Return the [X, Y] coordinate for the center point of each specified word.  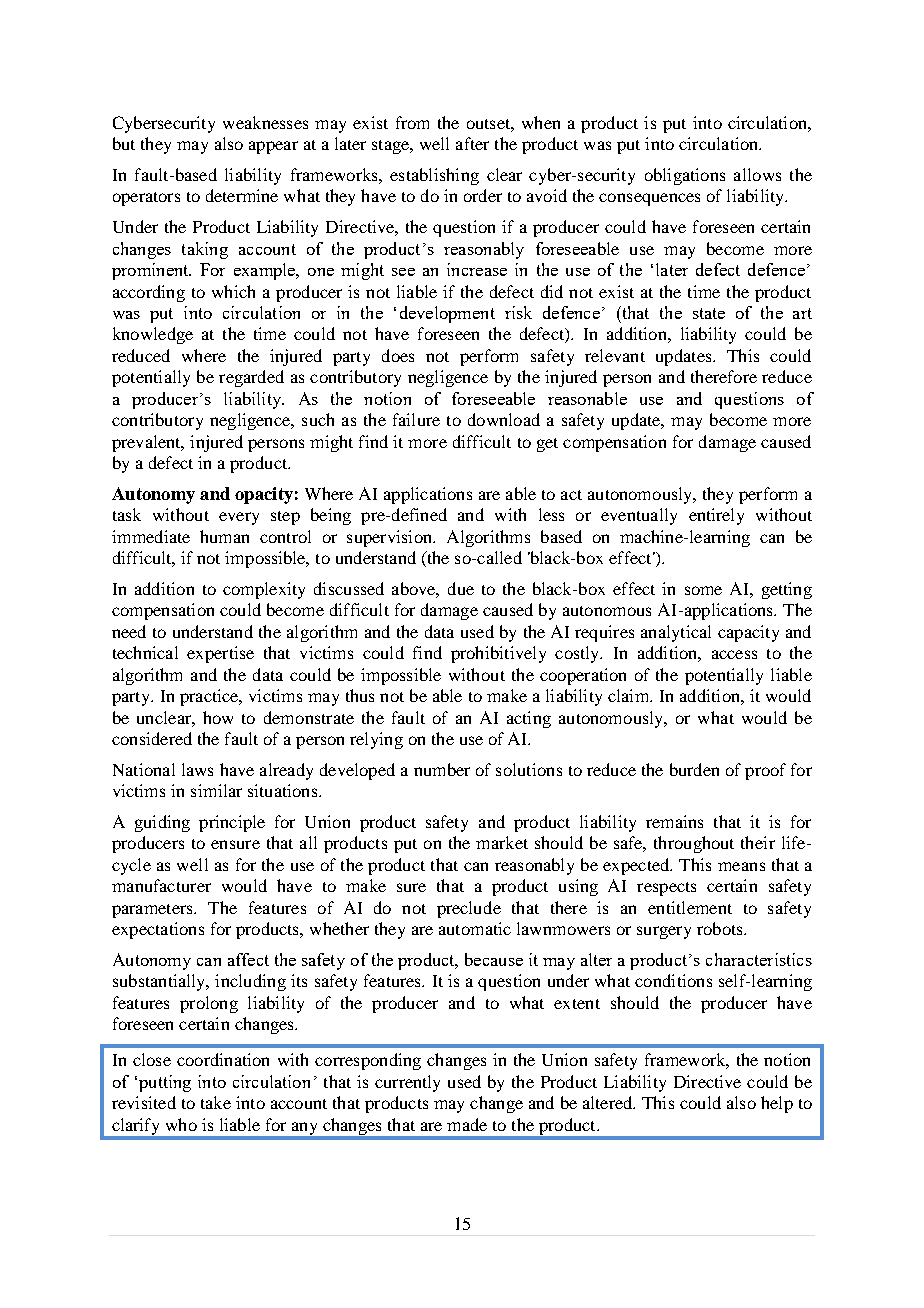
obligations [685, 176]
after [472, 143]
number [442, 769]
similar [216, 790]
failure [416, 419]
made [467, 1124]
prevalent [147, 443]
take [216, 1102]
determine [242, 195]
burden [694, 769]
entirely [716, 516]
